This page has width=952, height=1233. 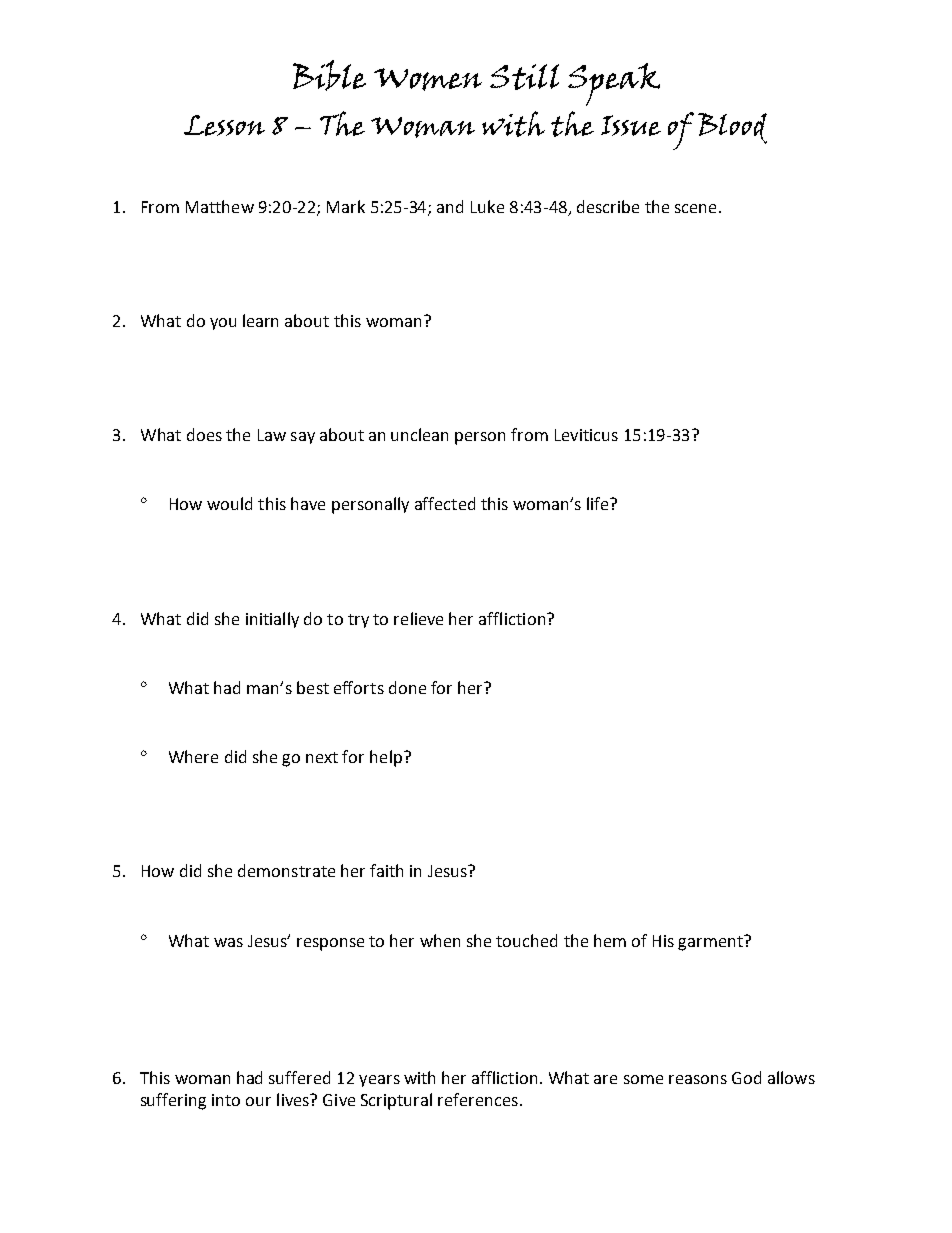 What do you see at coordinates (313, 687) in the page?
I see `best` at bounding box center [313, 687].
